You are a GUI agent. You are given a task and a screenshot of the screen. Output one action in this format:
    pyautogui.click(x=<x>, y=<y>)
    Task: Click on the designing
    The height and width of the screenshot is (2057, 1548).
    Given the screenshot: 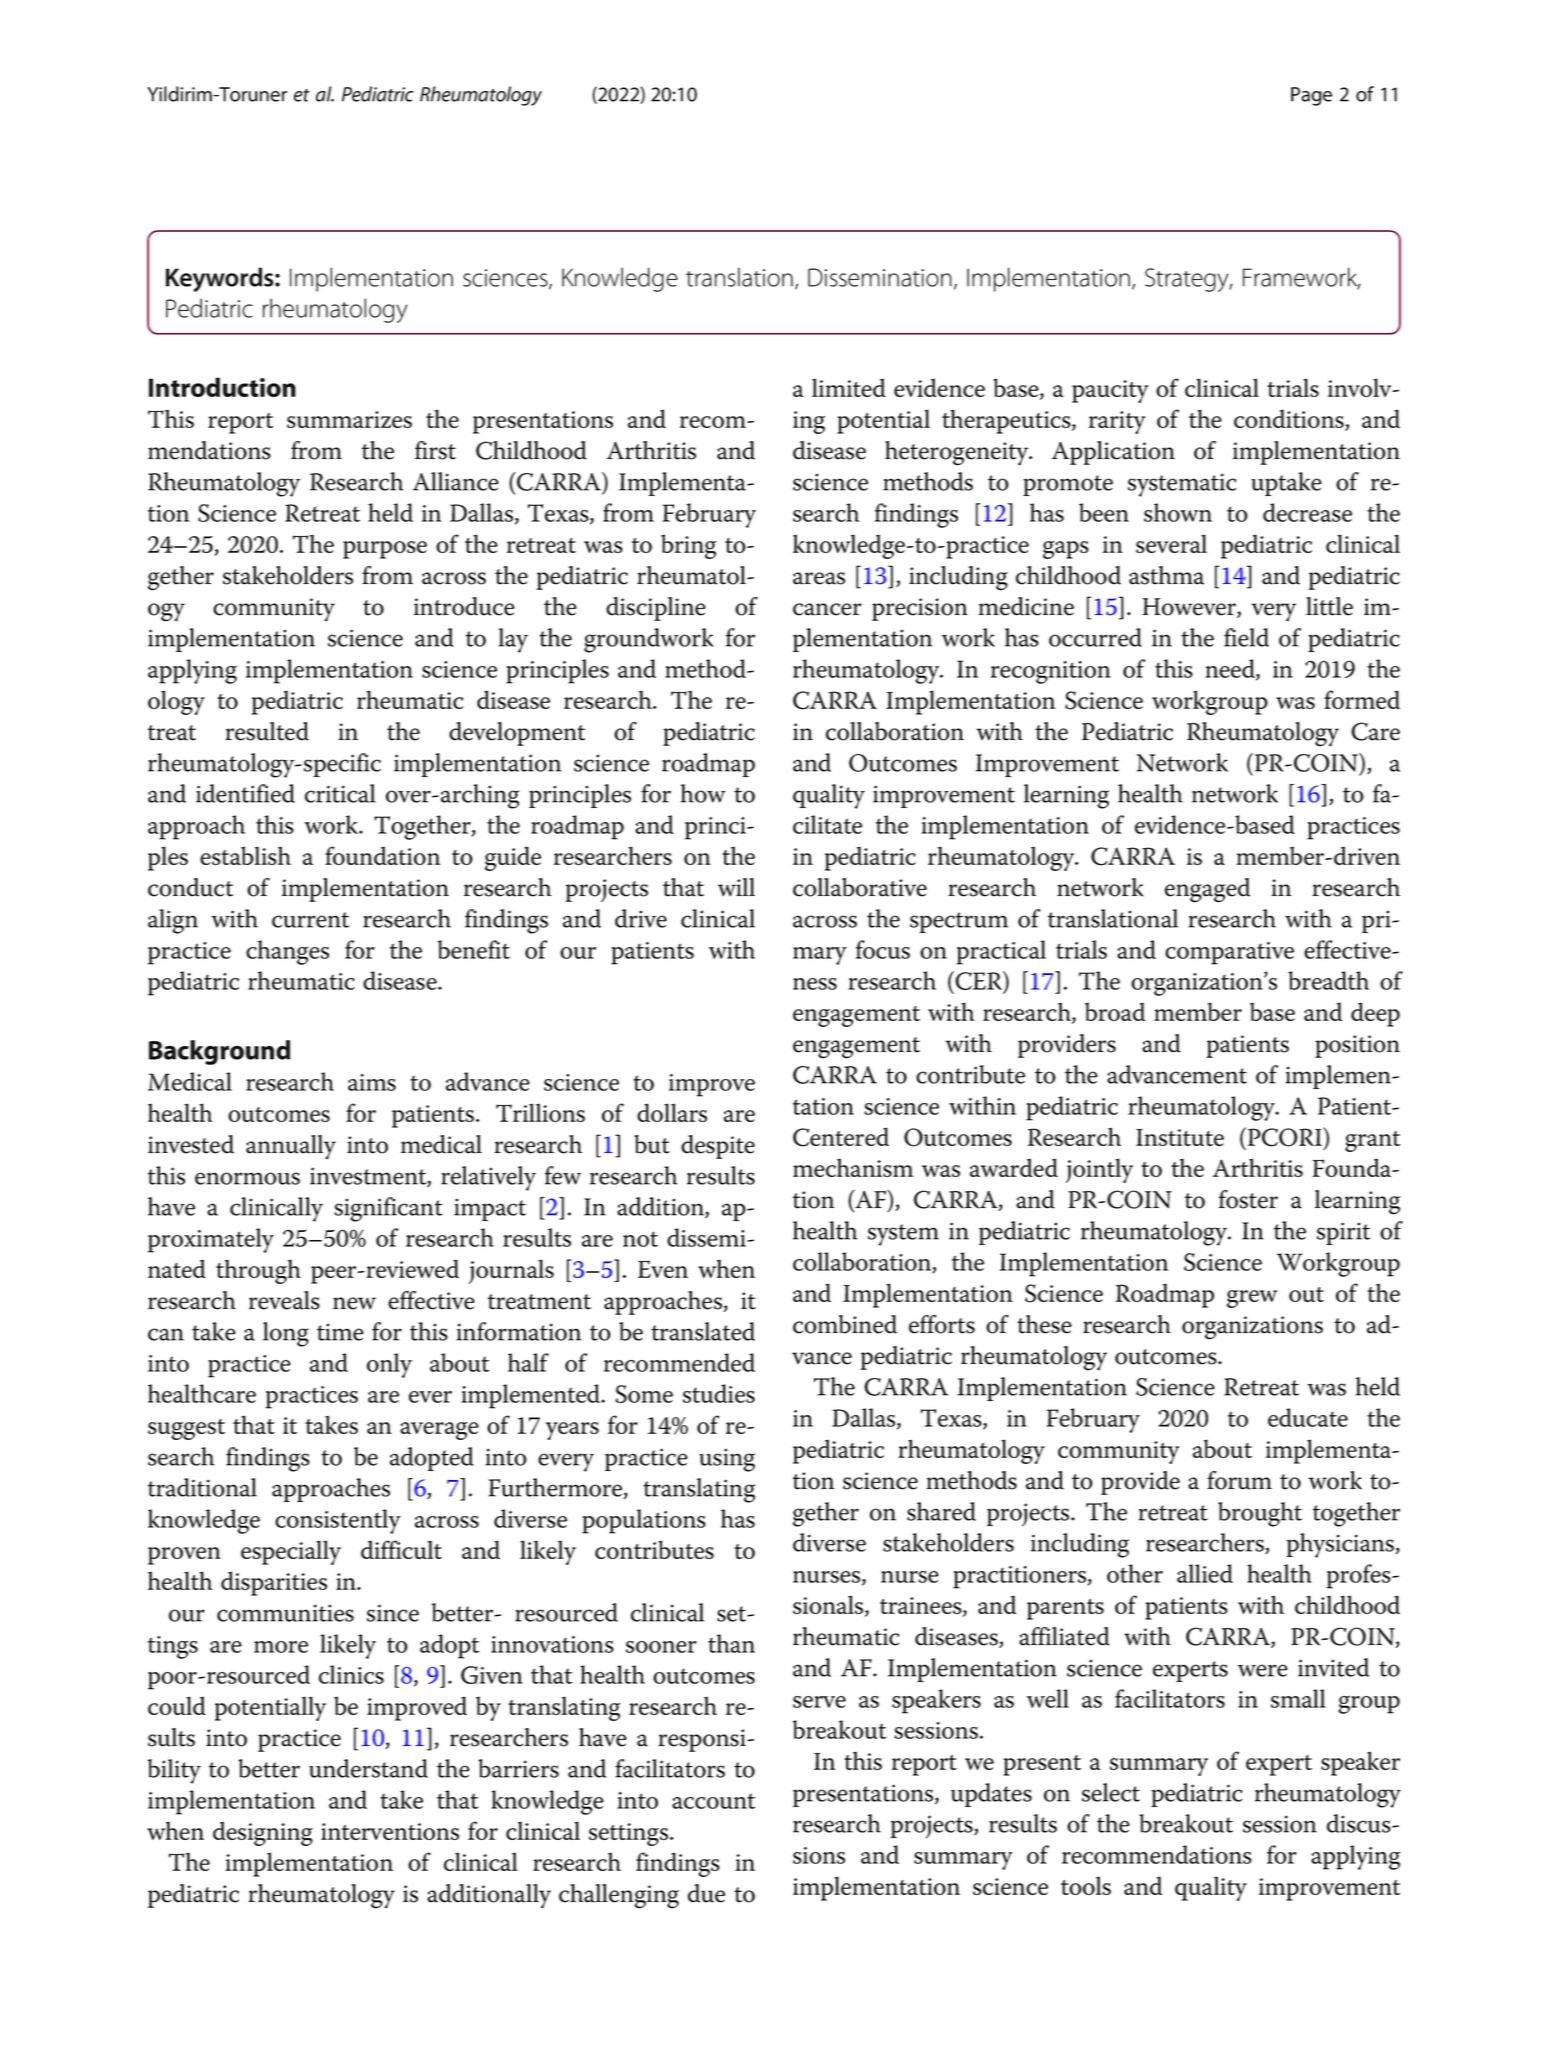 What is the action you would take?
    pyautogui.click(x=263, y=1833)
